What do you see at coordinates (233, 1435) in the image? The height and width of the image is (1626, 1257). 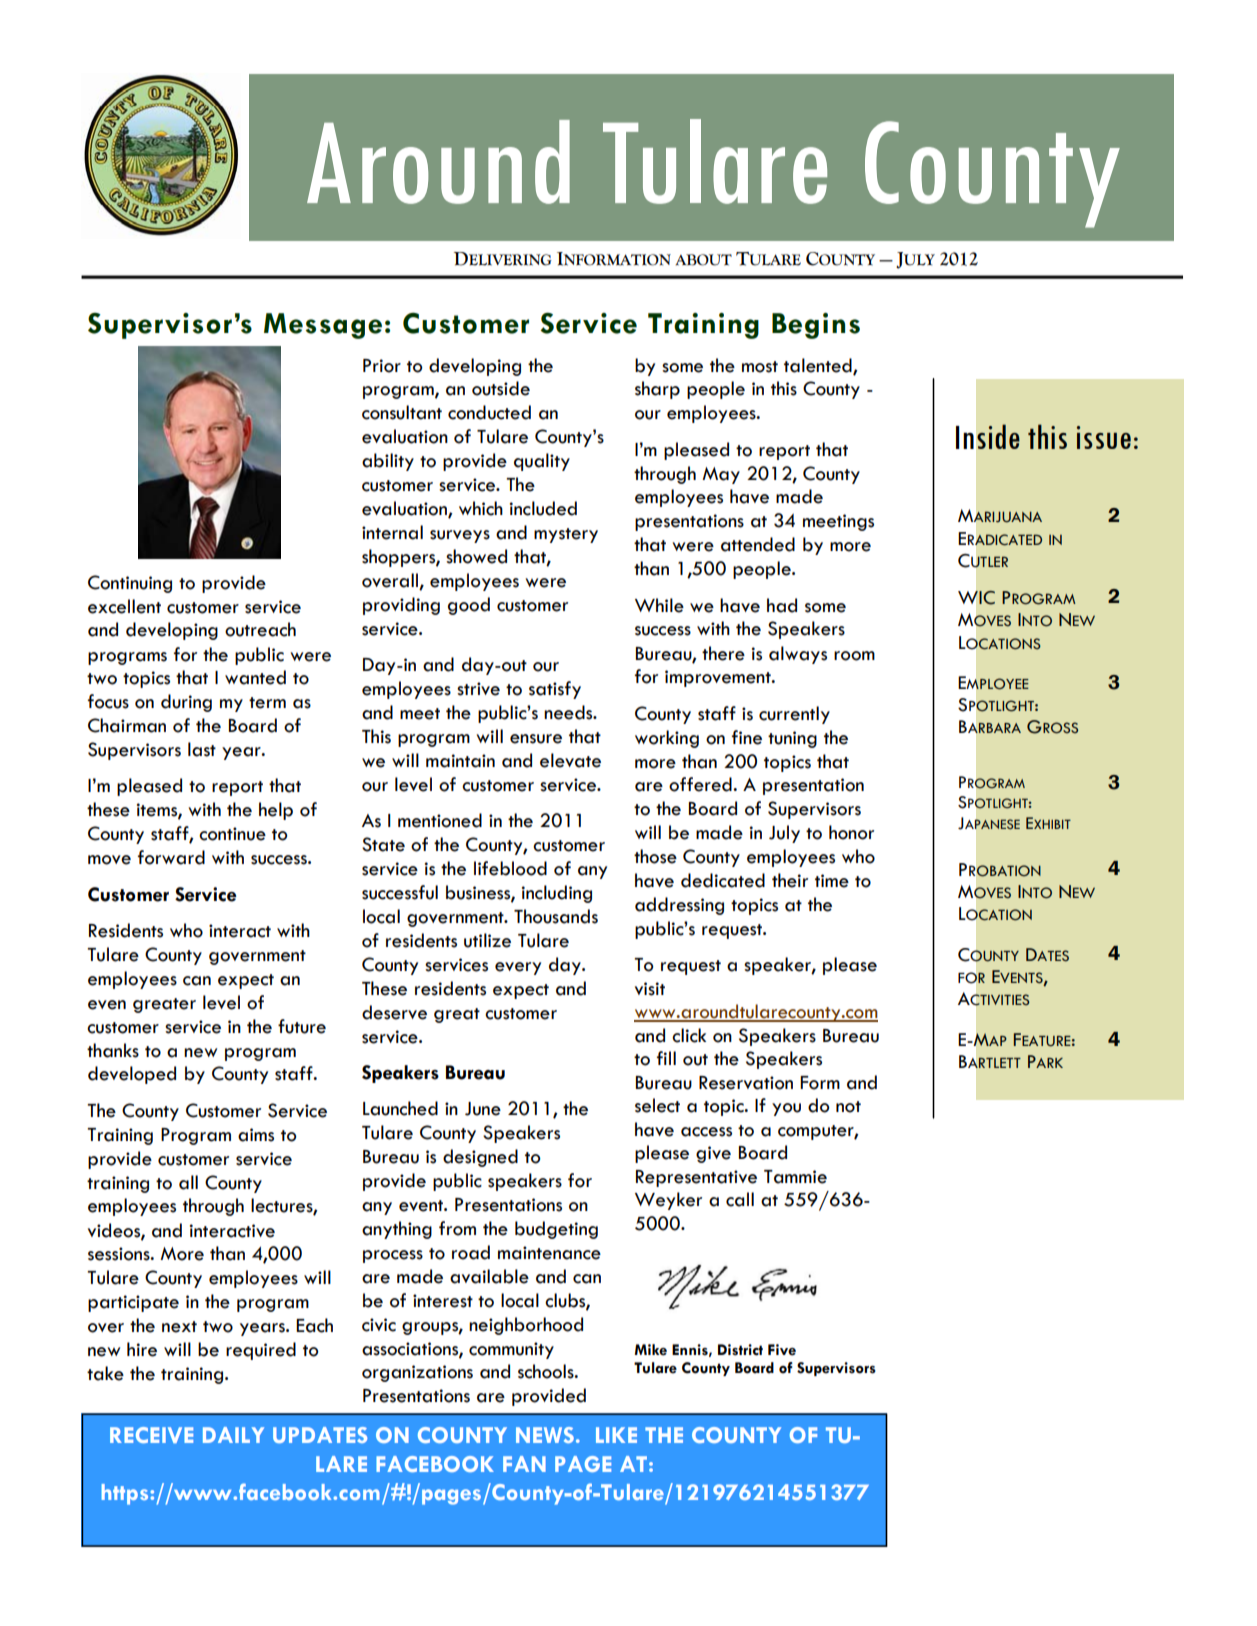 I see `DAILY` at bounding box center [233, 1435].
